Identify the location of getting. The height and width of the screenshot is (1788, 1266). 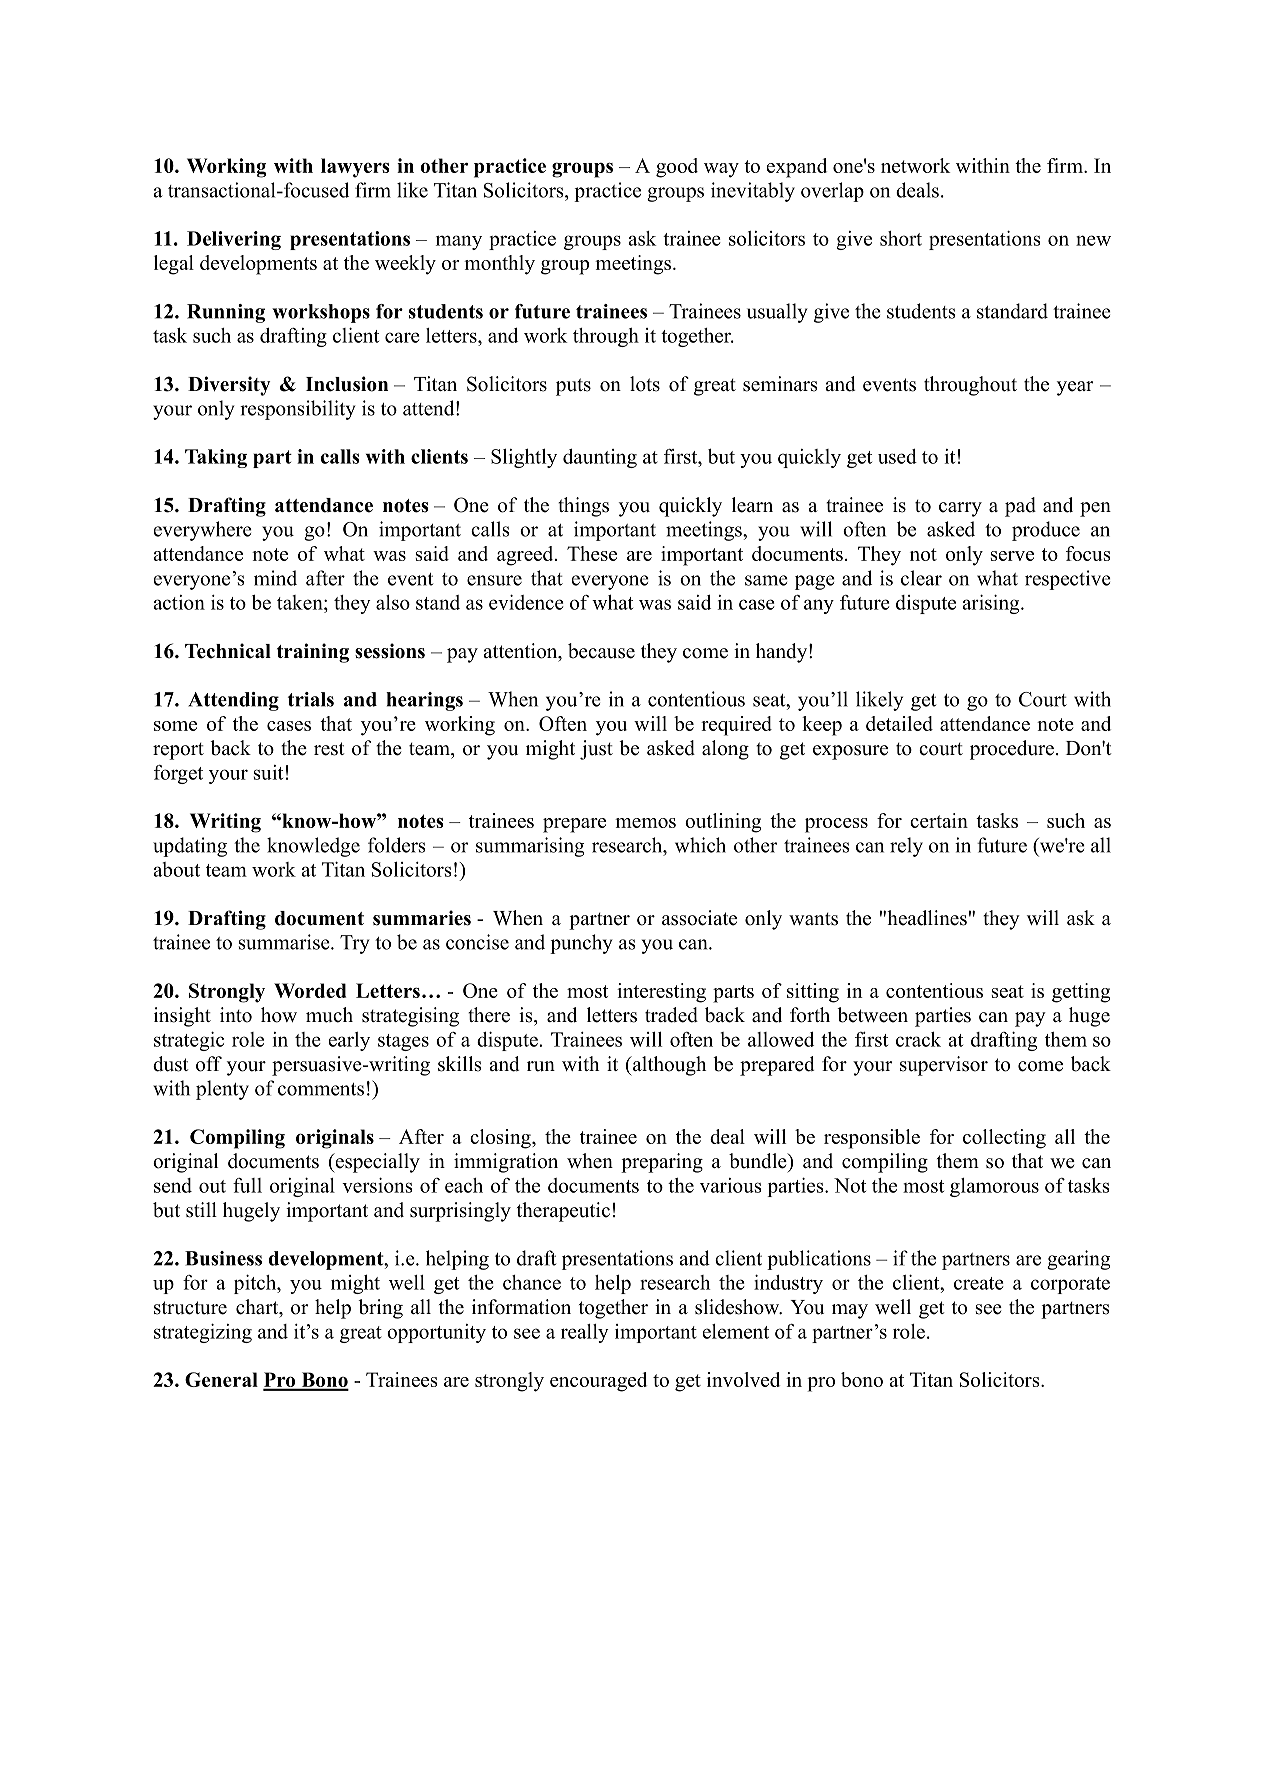
(1081, 993).
